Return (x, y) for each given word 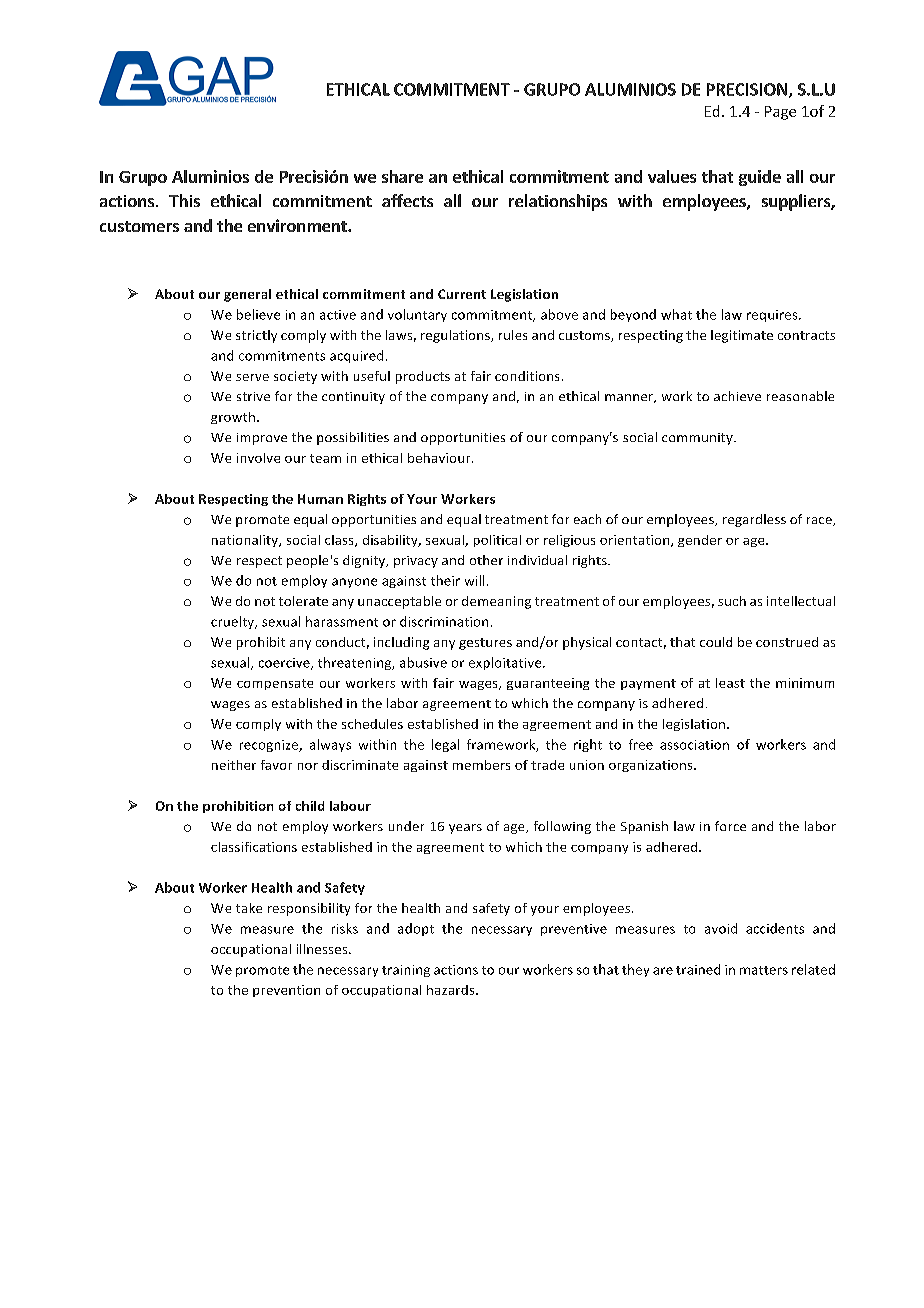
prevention (286, 991)
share (402, 176)
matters (764, 970)
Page (780, 113)
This (184, 200)
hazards (452, 990)
